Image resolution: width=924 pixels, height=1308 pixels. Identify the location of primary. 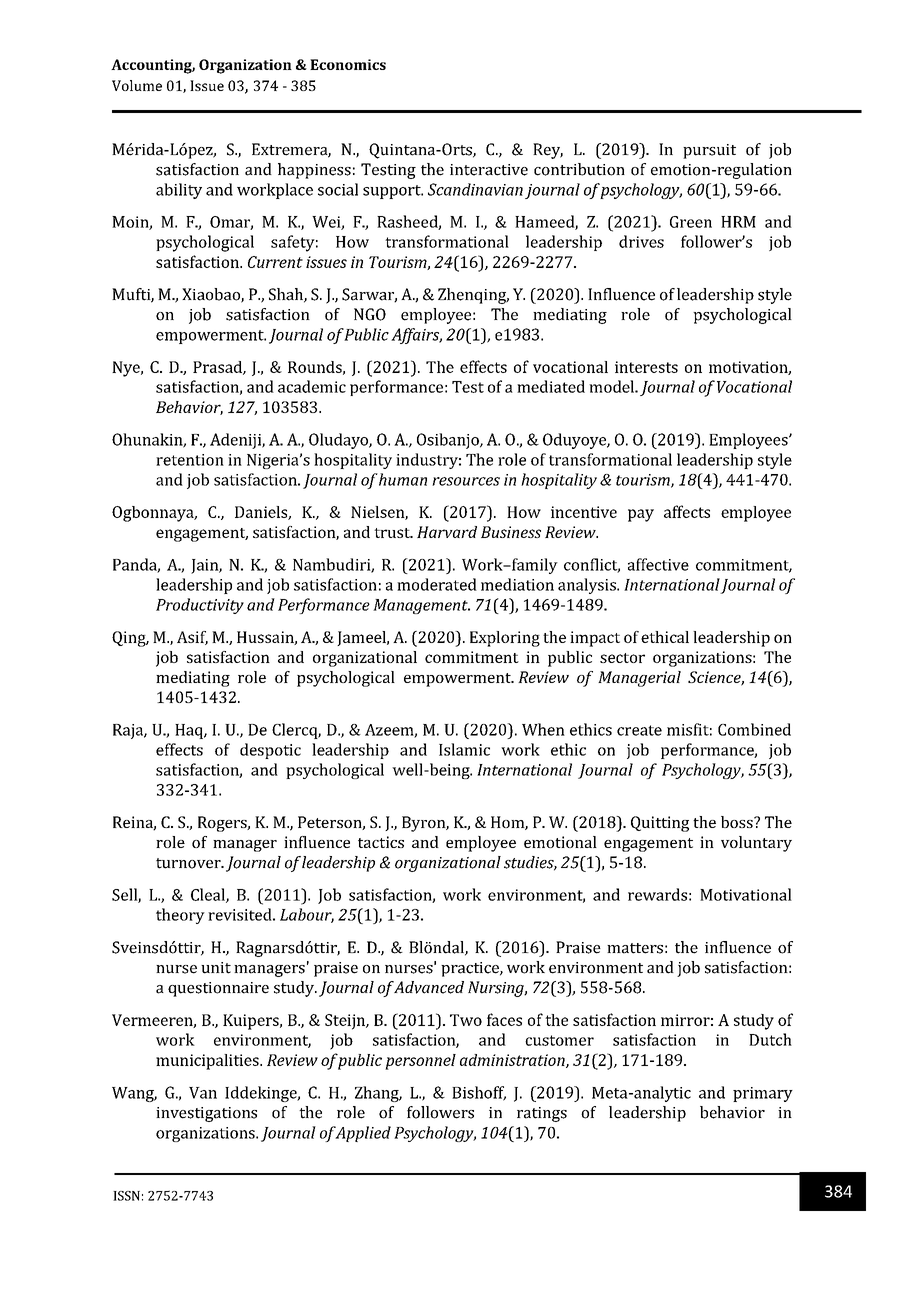
(763, 1094).
